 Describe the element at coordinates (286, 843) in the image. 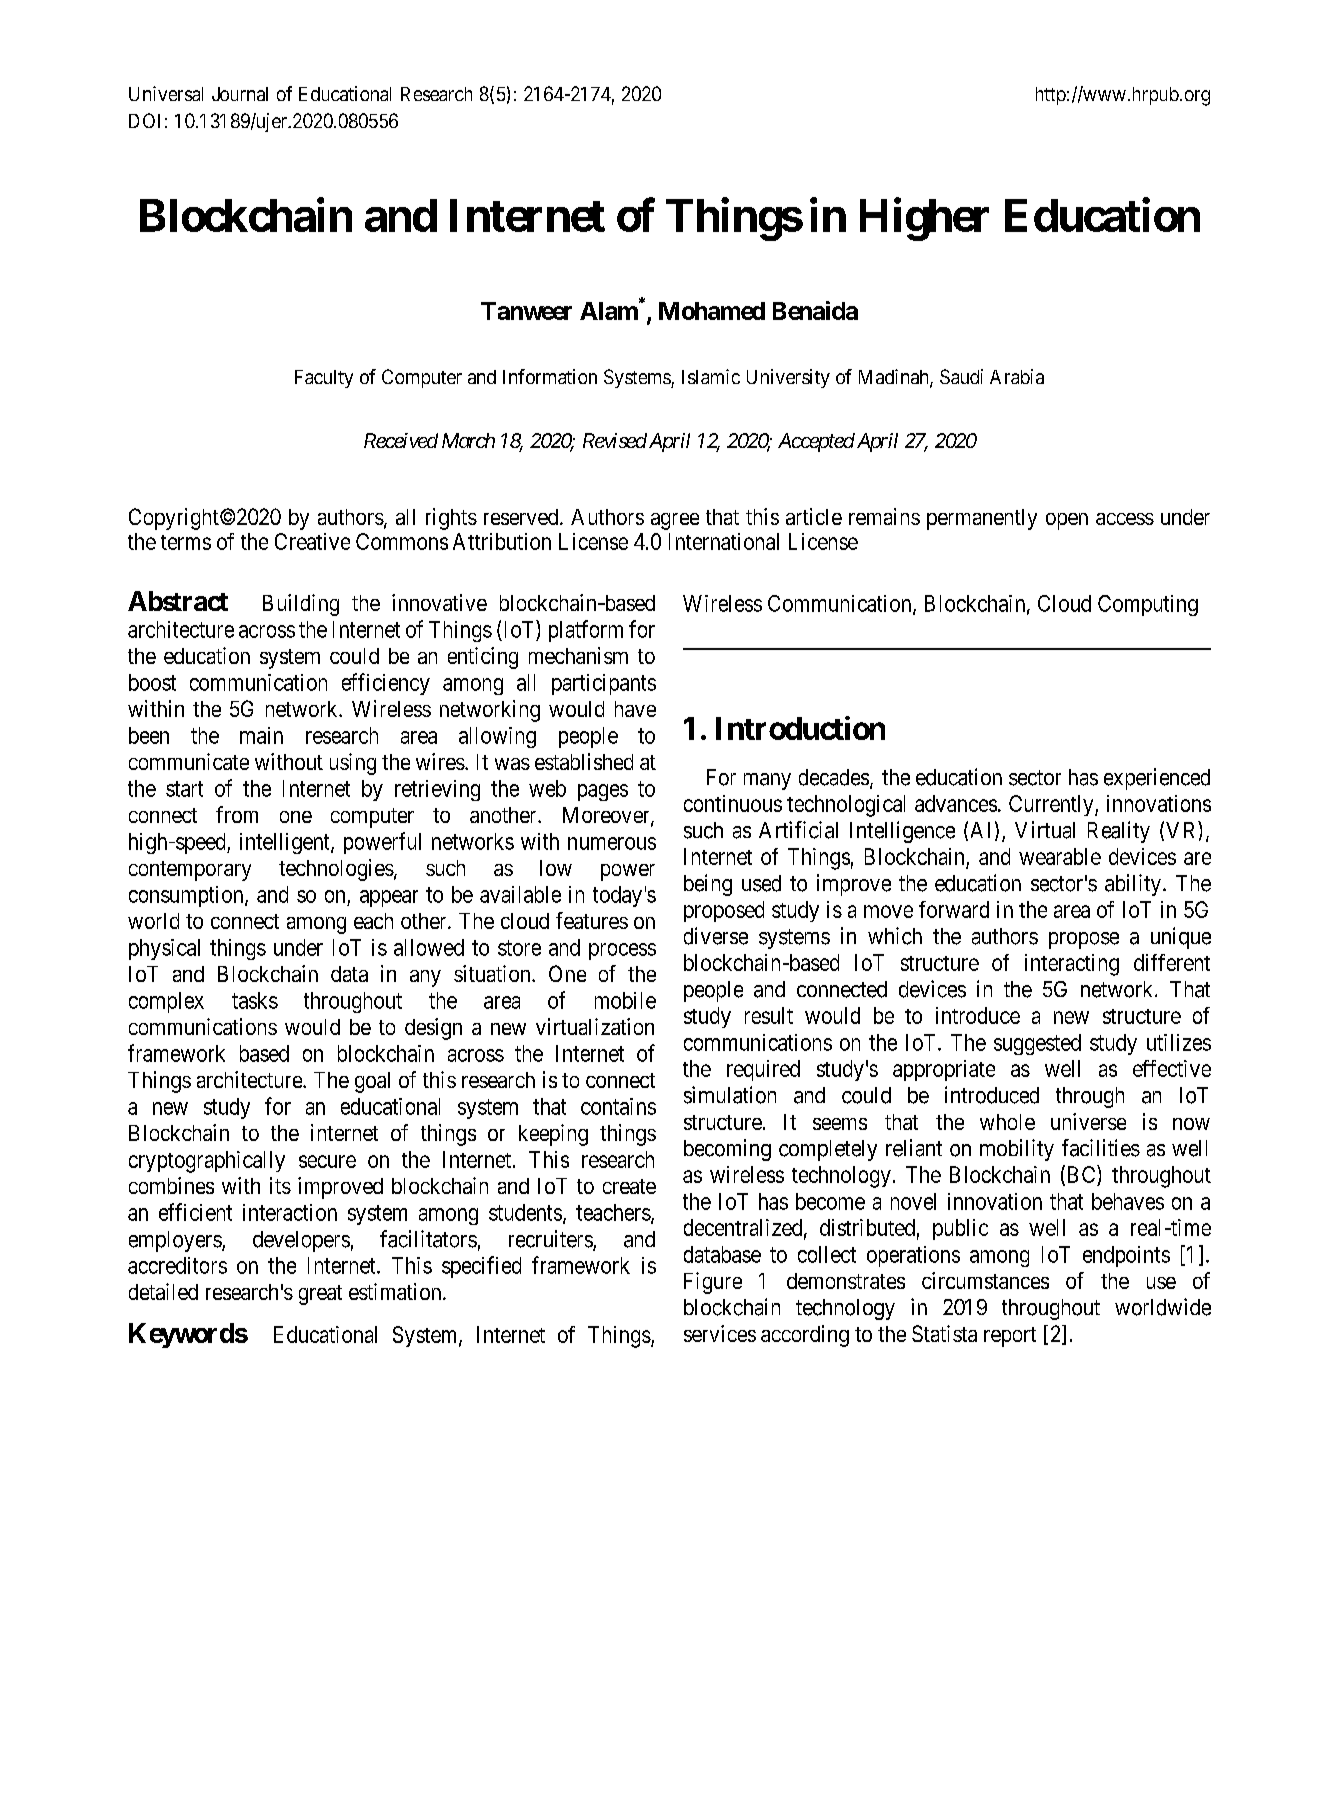

I see `intelligent` at that location.
